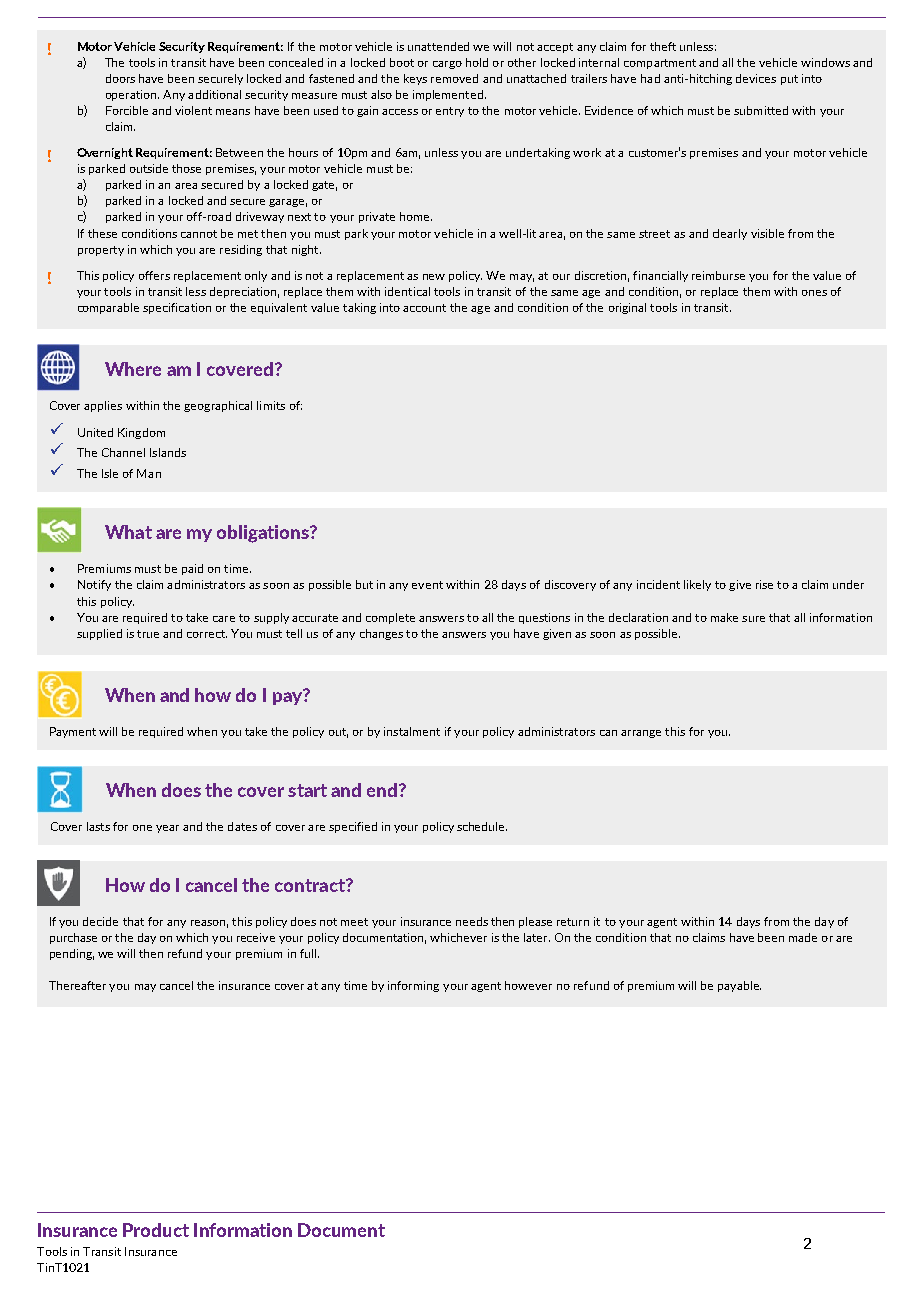  I want to click on needs, so click(472, 921).
